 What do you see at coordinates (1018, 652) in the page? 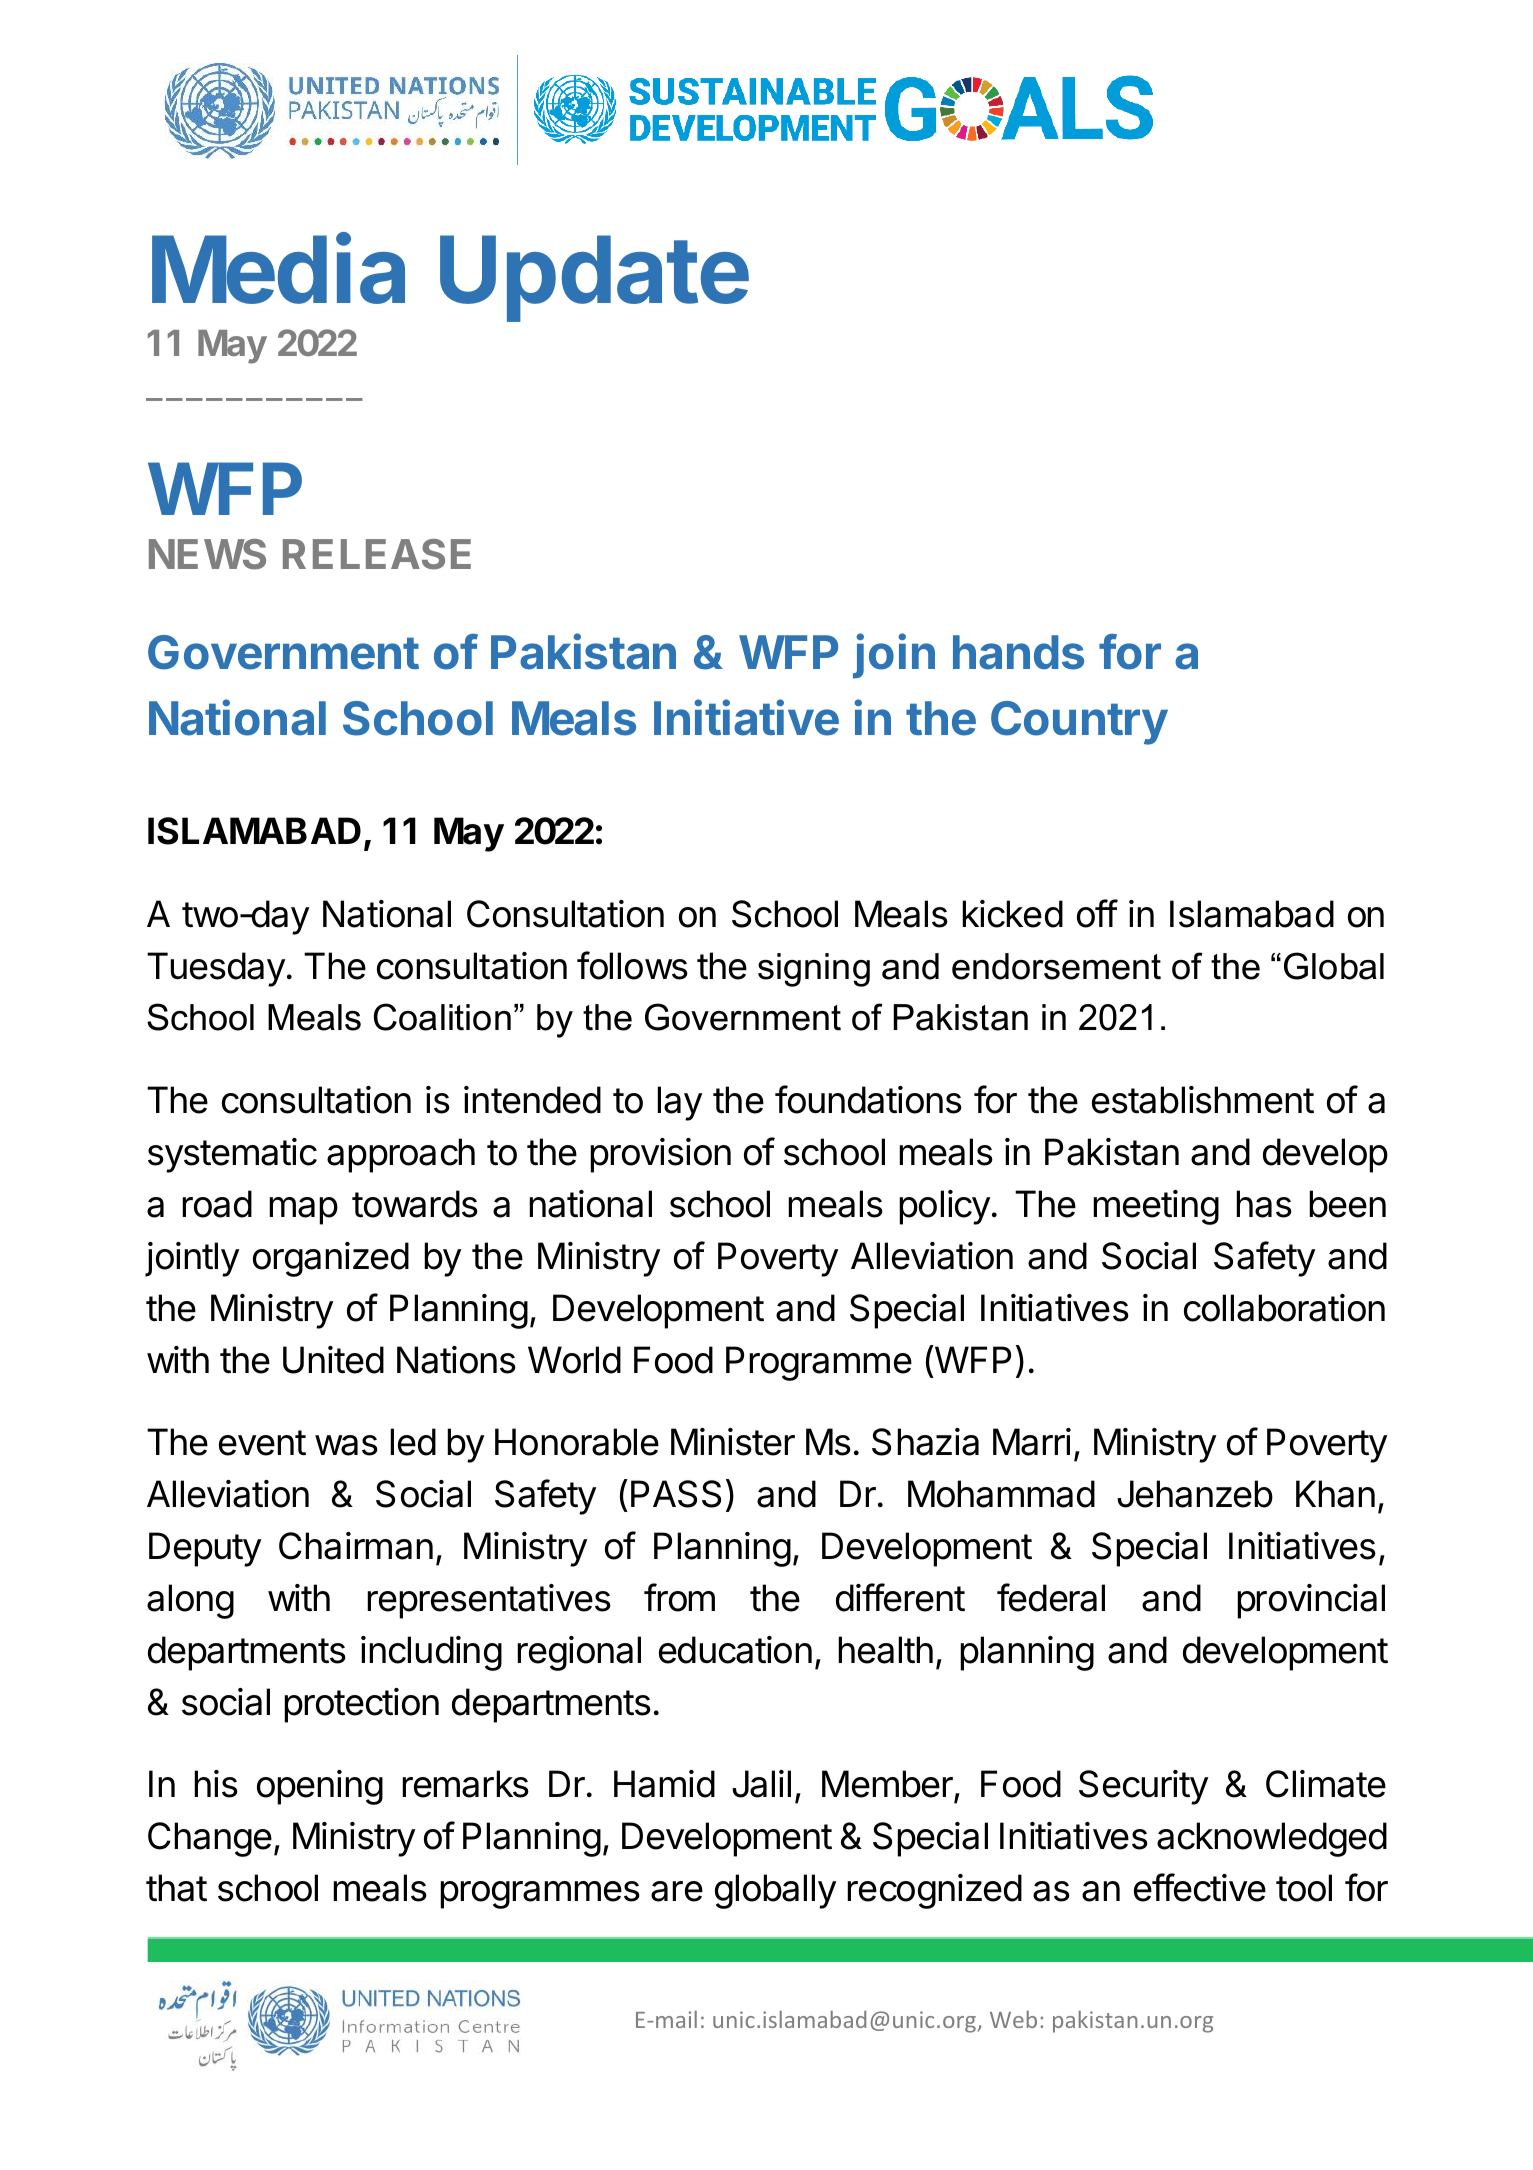
I see `hands` at bounding box center [1018, 652].
